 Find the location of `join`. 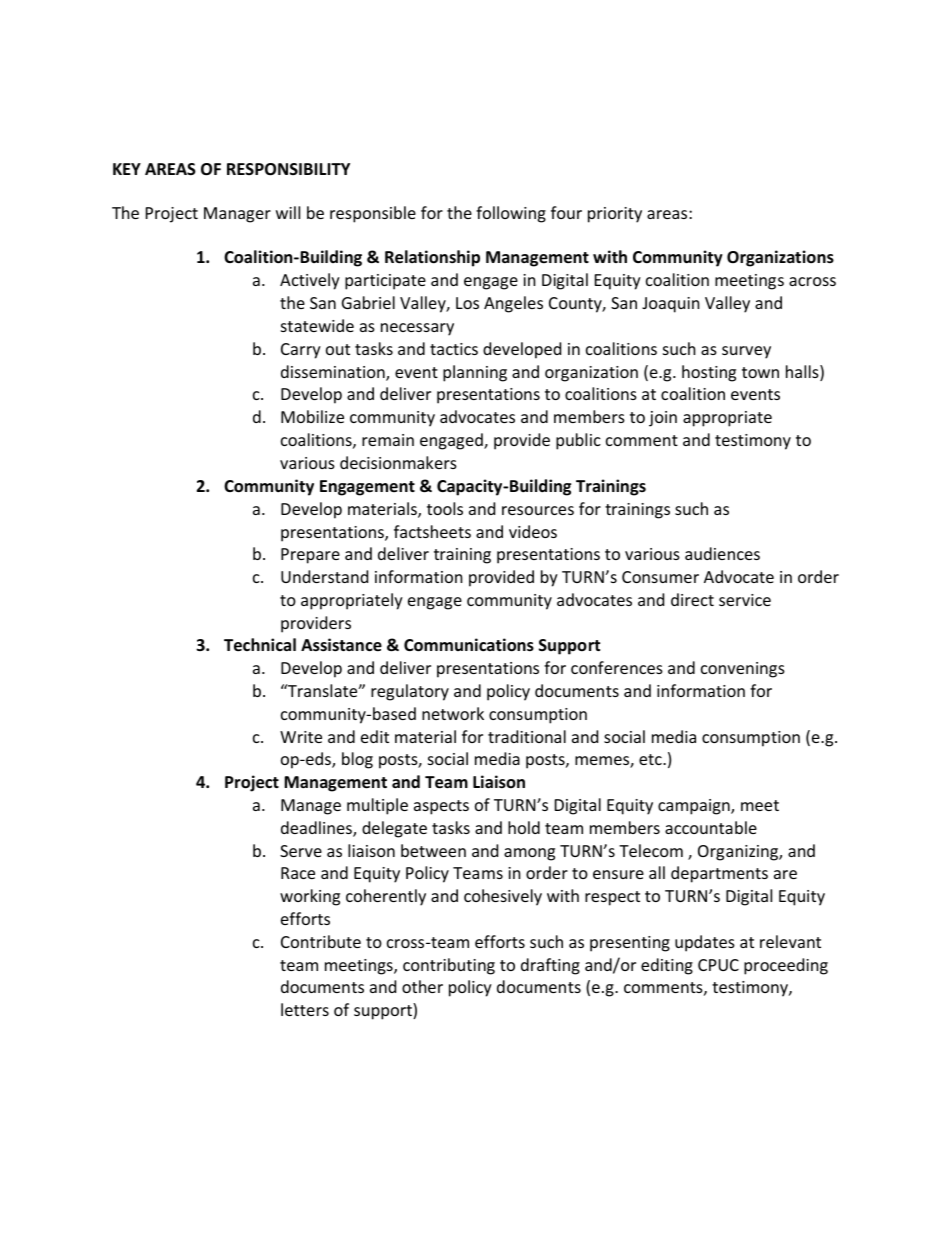

join is located at coordinates (663, 419).
